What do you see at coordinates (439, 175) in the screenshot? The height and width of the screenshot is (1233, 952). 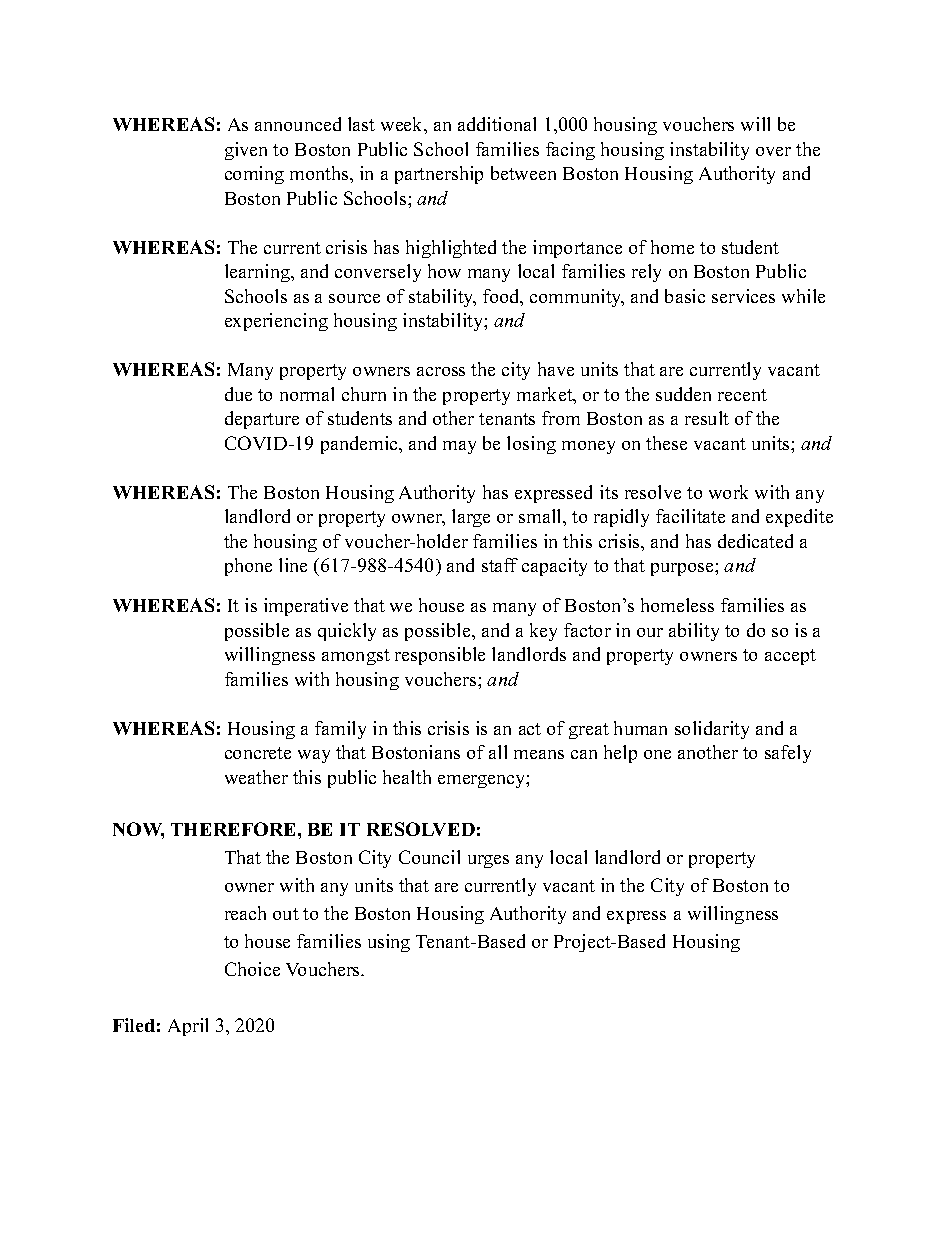 I see `partnership` at bounding box center [439, 175].
